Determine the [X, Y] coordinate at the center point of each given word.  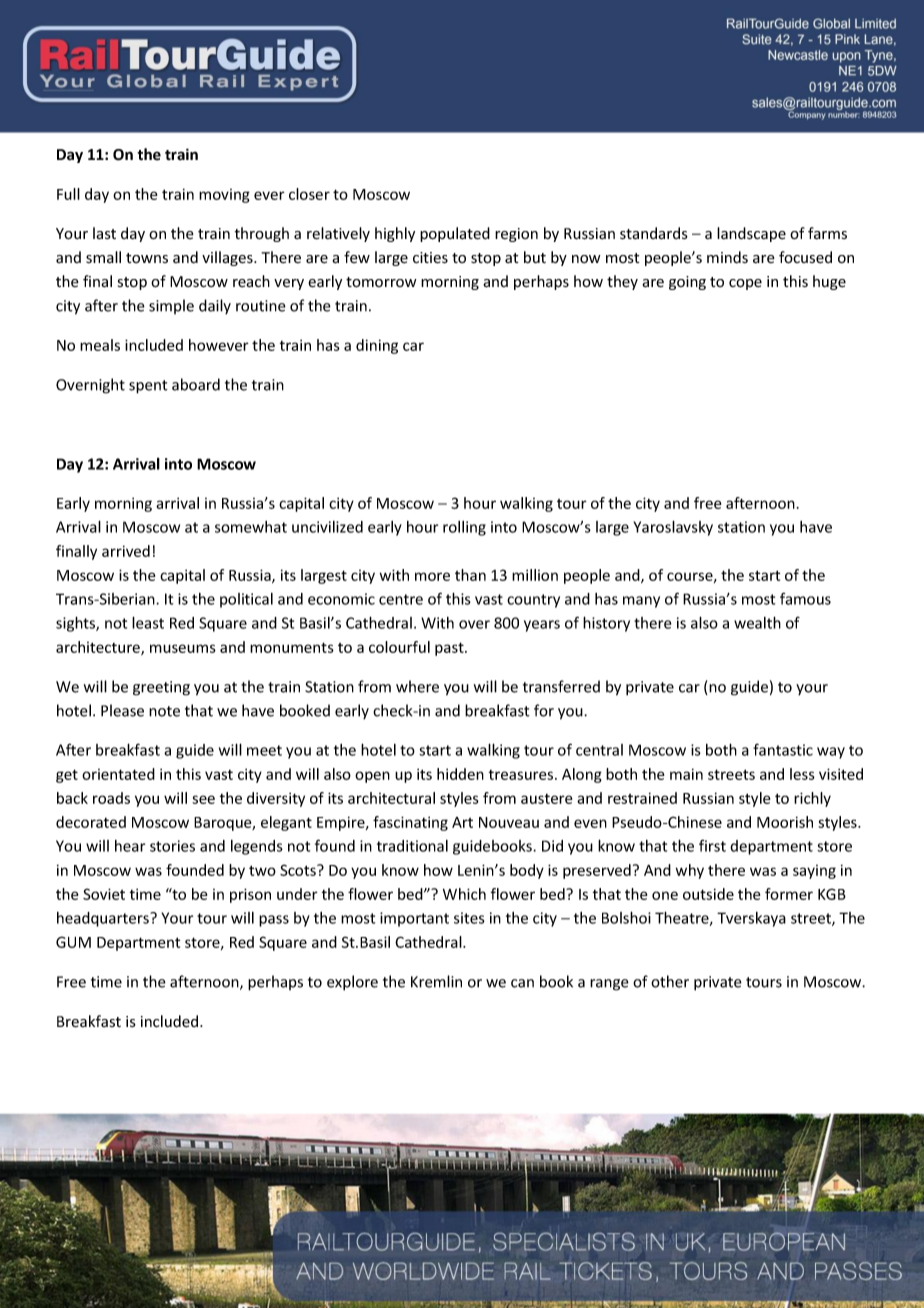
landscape [751, 234]
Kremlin [436, 981]
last [104, 233]
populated [455, 234]
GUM [73, 942]
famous [805, 598]
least [148, 622]
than [470, 575]
